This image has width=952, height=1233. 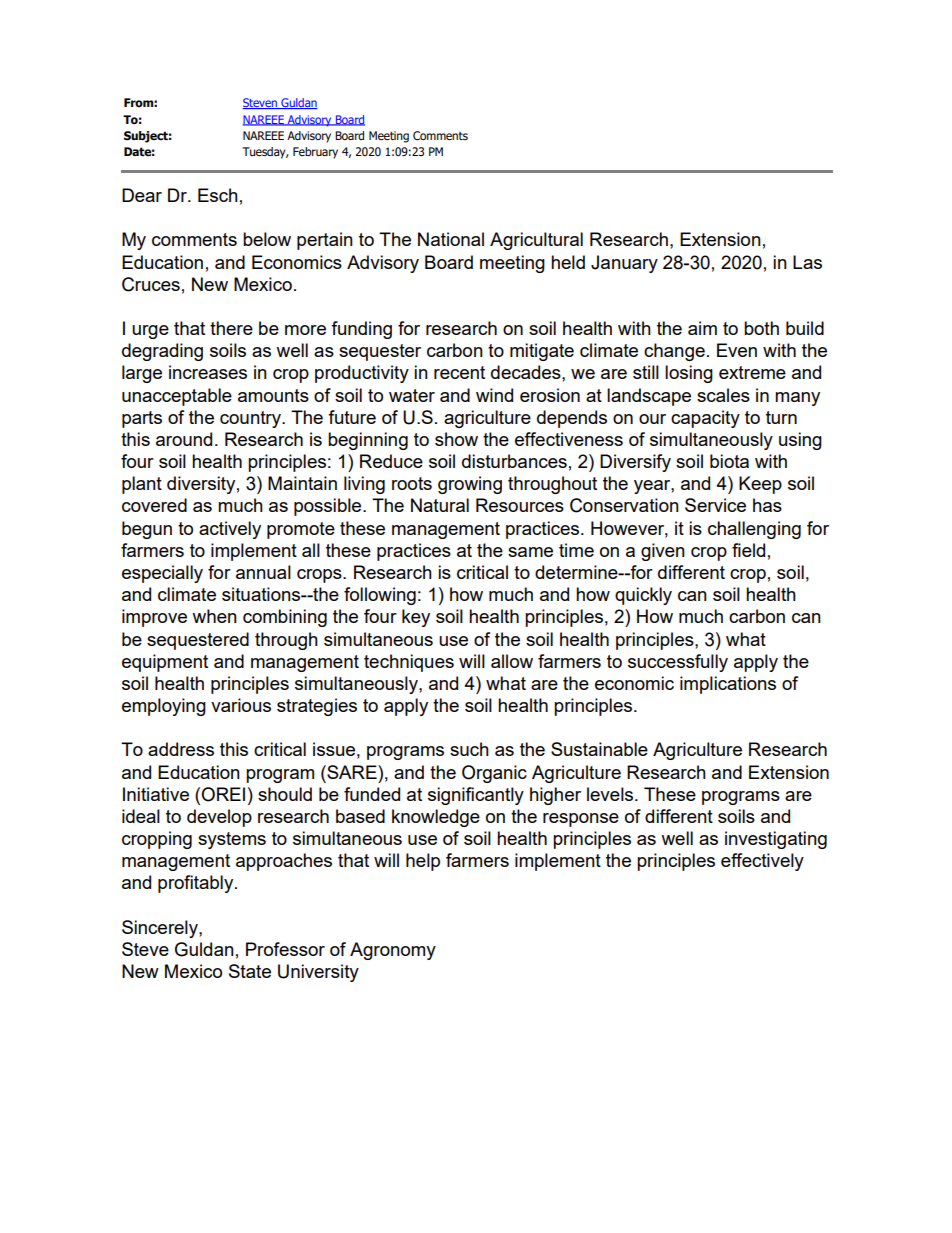 I want to click on Dear, so click(x=142, y=195).
